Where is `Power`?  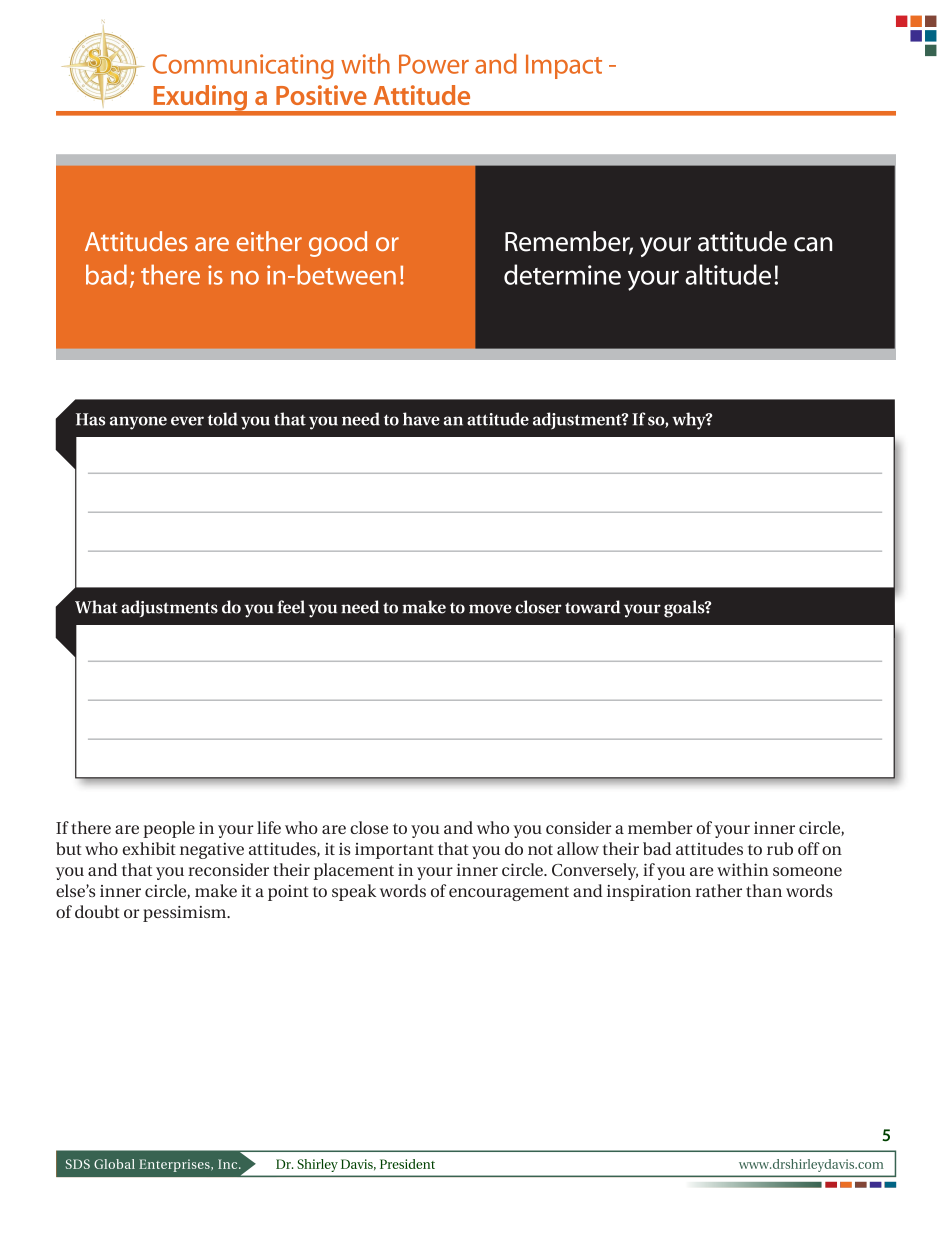 Power is located at coordinates (434, 64).
